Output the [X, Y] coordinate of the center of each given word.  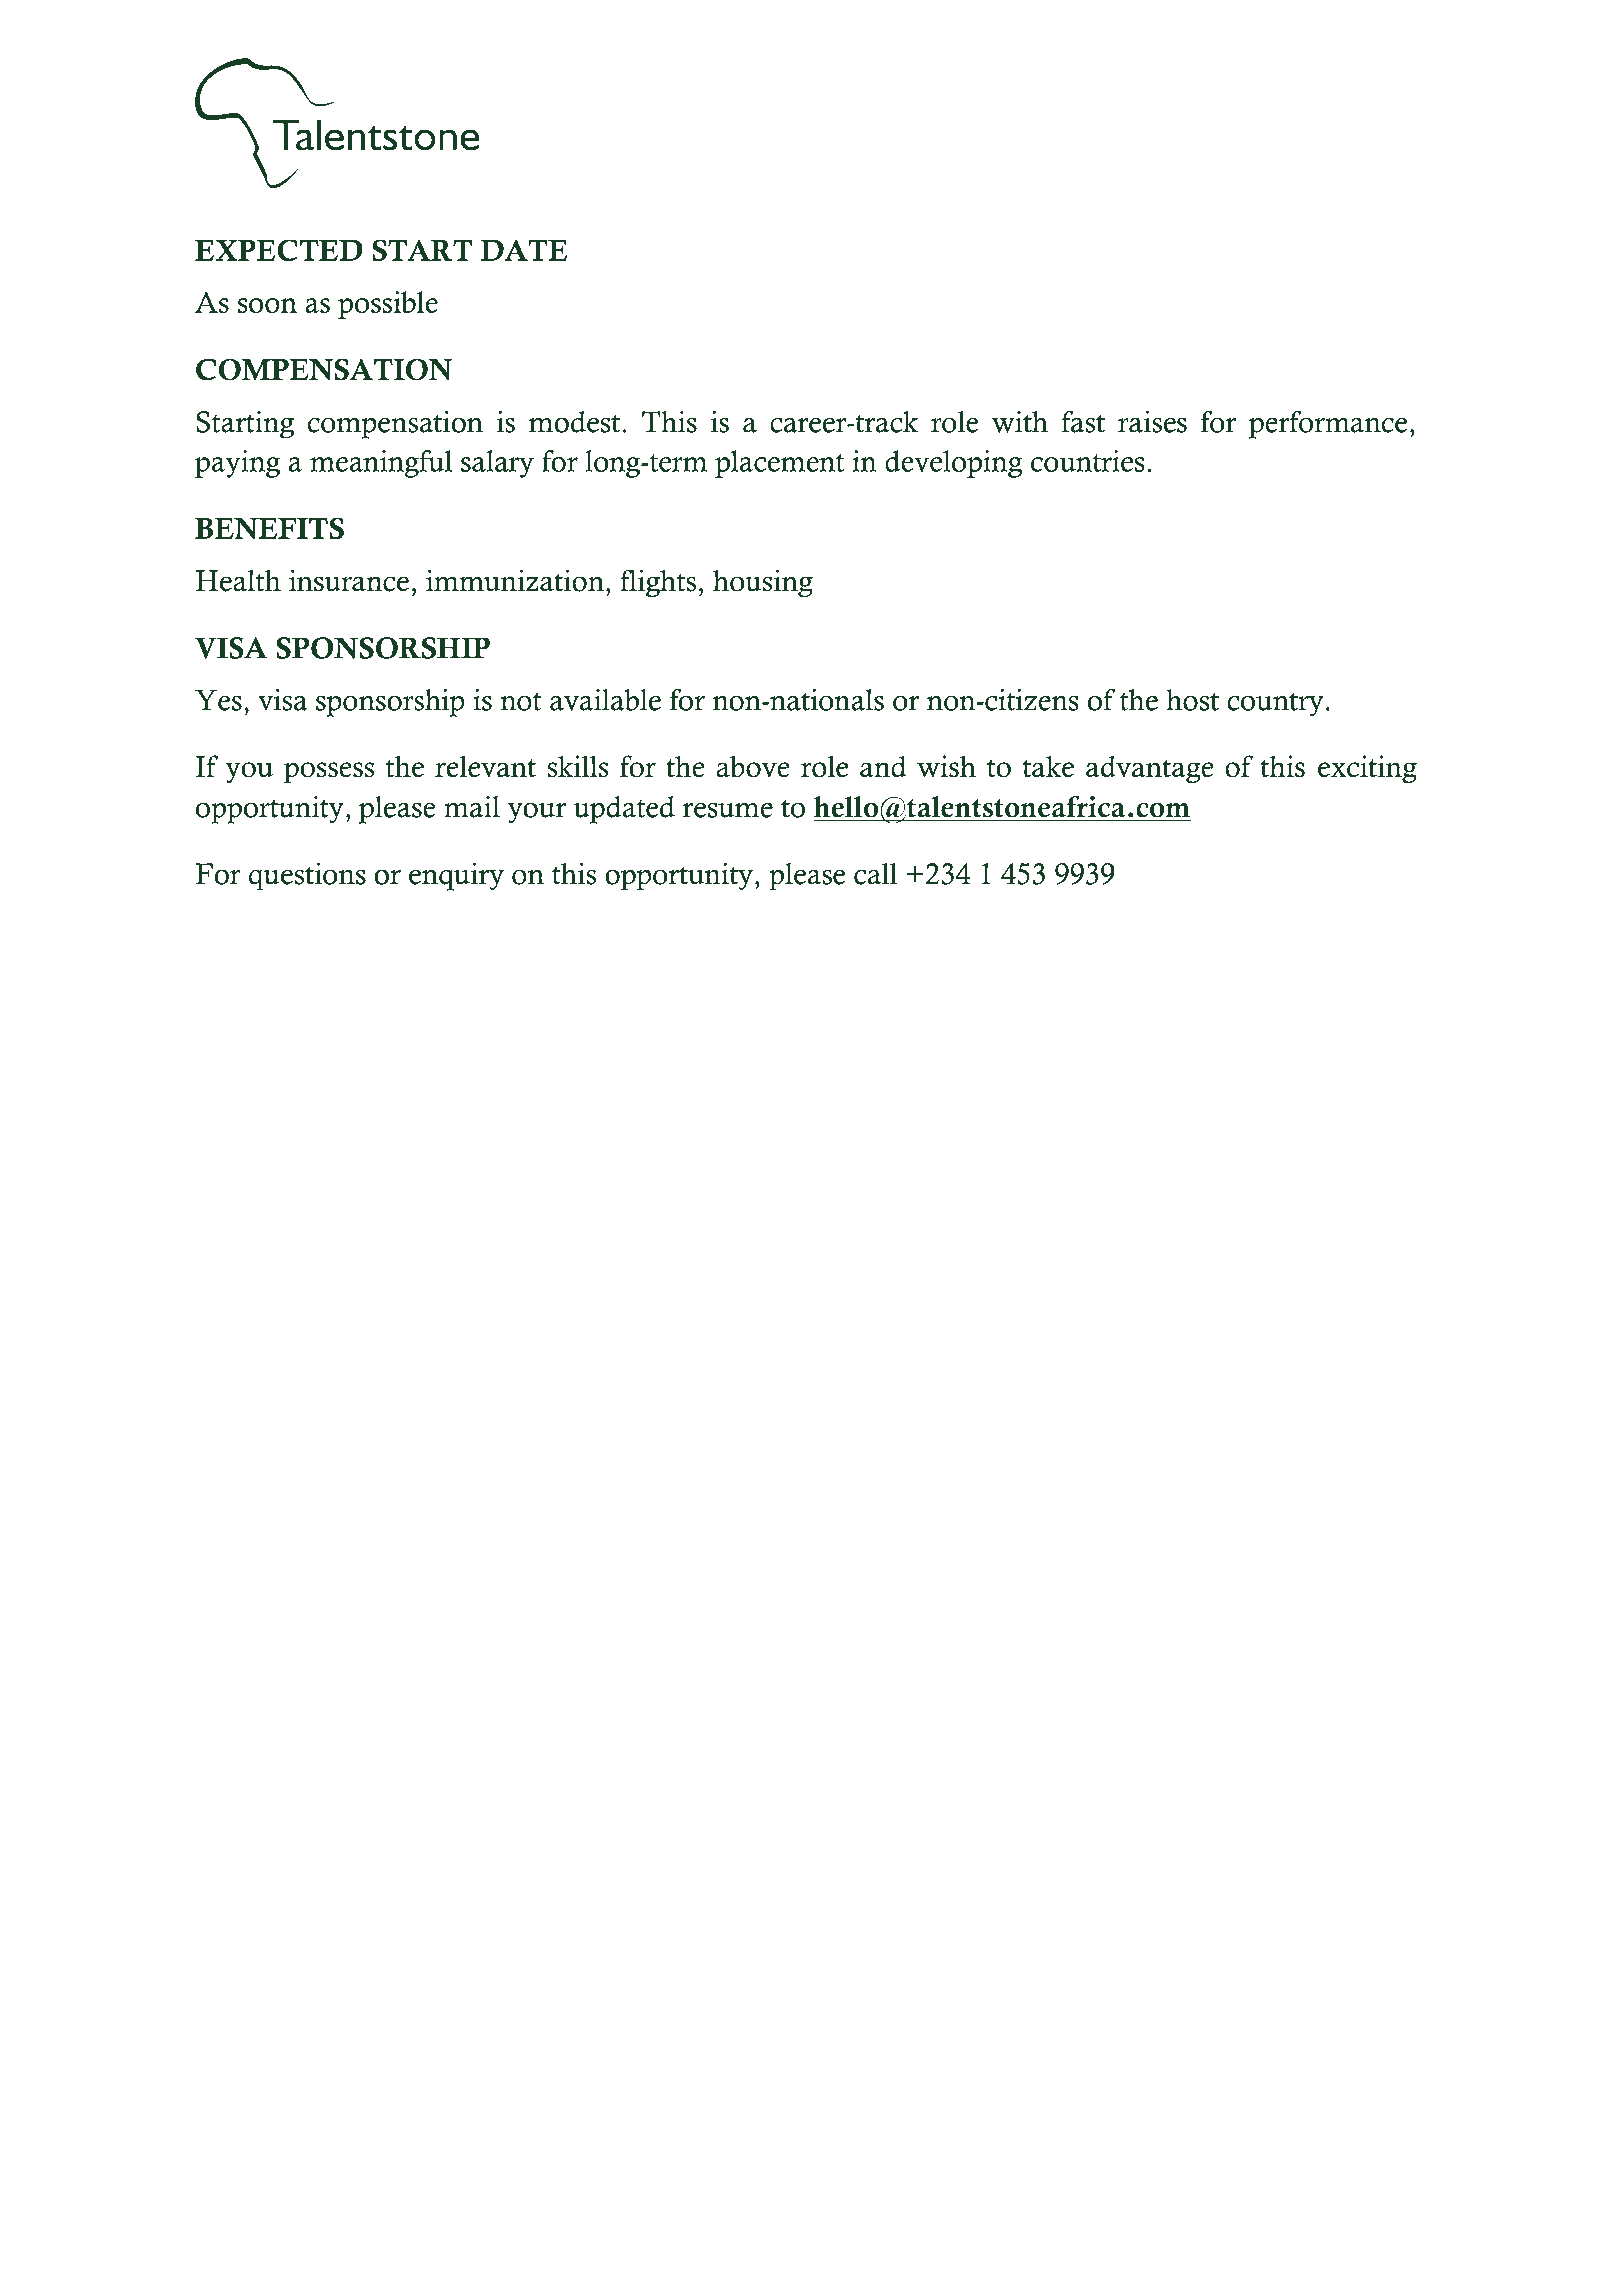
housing [763, 583]
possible [388, 305]
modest [574, 422]
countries [1088, 461]
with [1020, 422]
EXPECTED [279, 250]
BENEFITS [269, 528]
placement [779, 464]
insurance [349, 580]
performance [1328, 424]
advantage [1150, 769]
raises [1152, 421]
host [1192, 700]
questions [307, 876]
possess [329, 773]
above [753, 766]
